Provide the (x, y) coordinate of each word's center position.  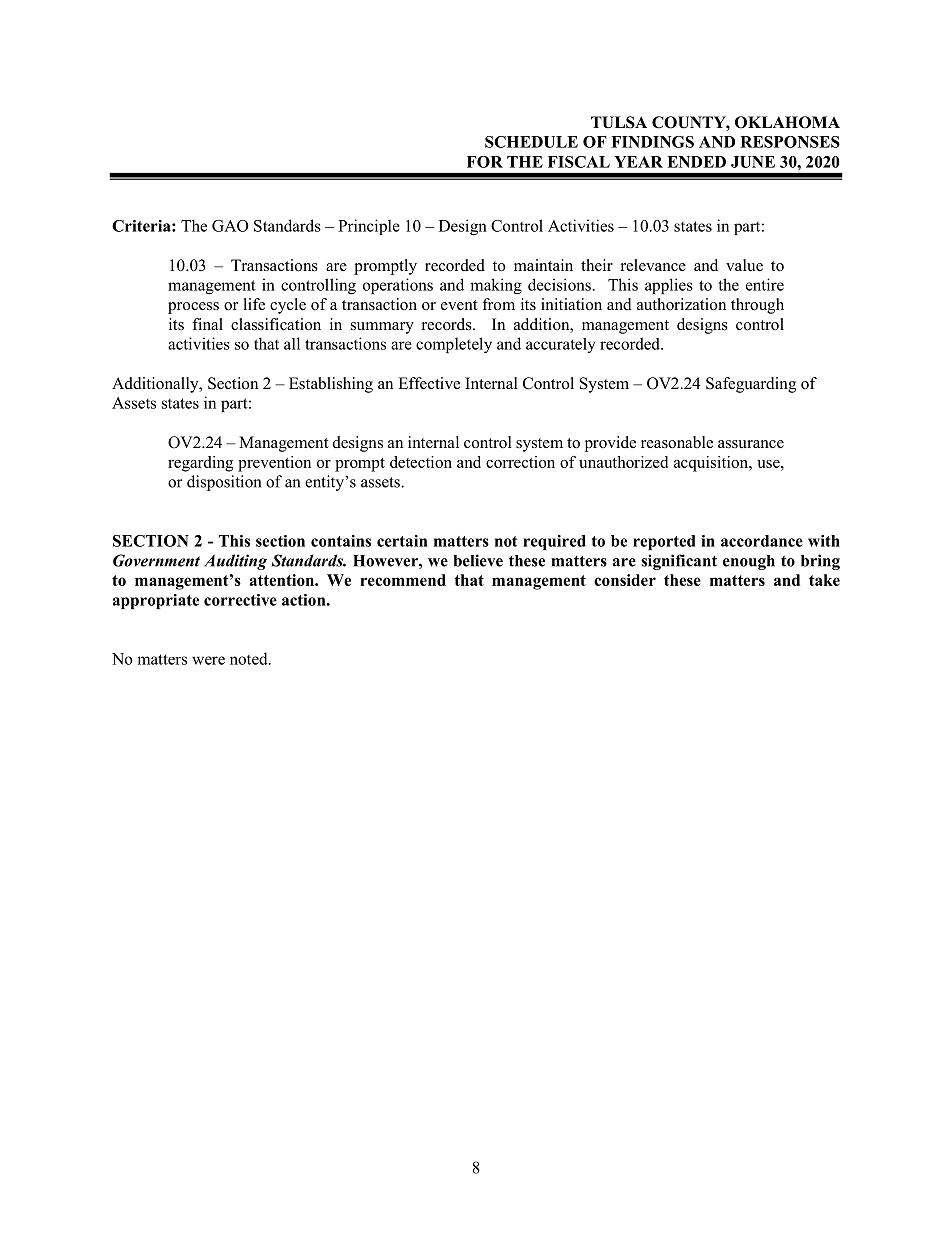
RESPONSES (790, 142)
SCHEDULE (531, 142)
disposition (224, 483)
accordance (762, 541)
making (496, 286)
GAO (230, 226)
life (254, 304)
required (554, 542)
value (744, 265)
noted (250, 658)
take (824, 580)
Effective (429, 383)
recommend (403, 580)
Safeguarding (751, 385)
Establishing (331, 385)
